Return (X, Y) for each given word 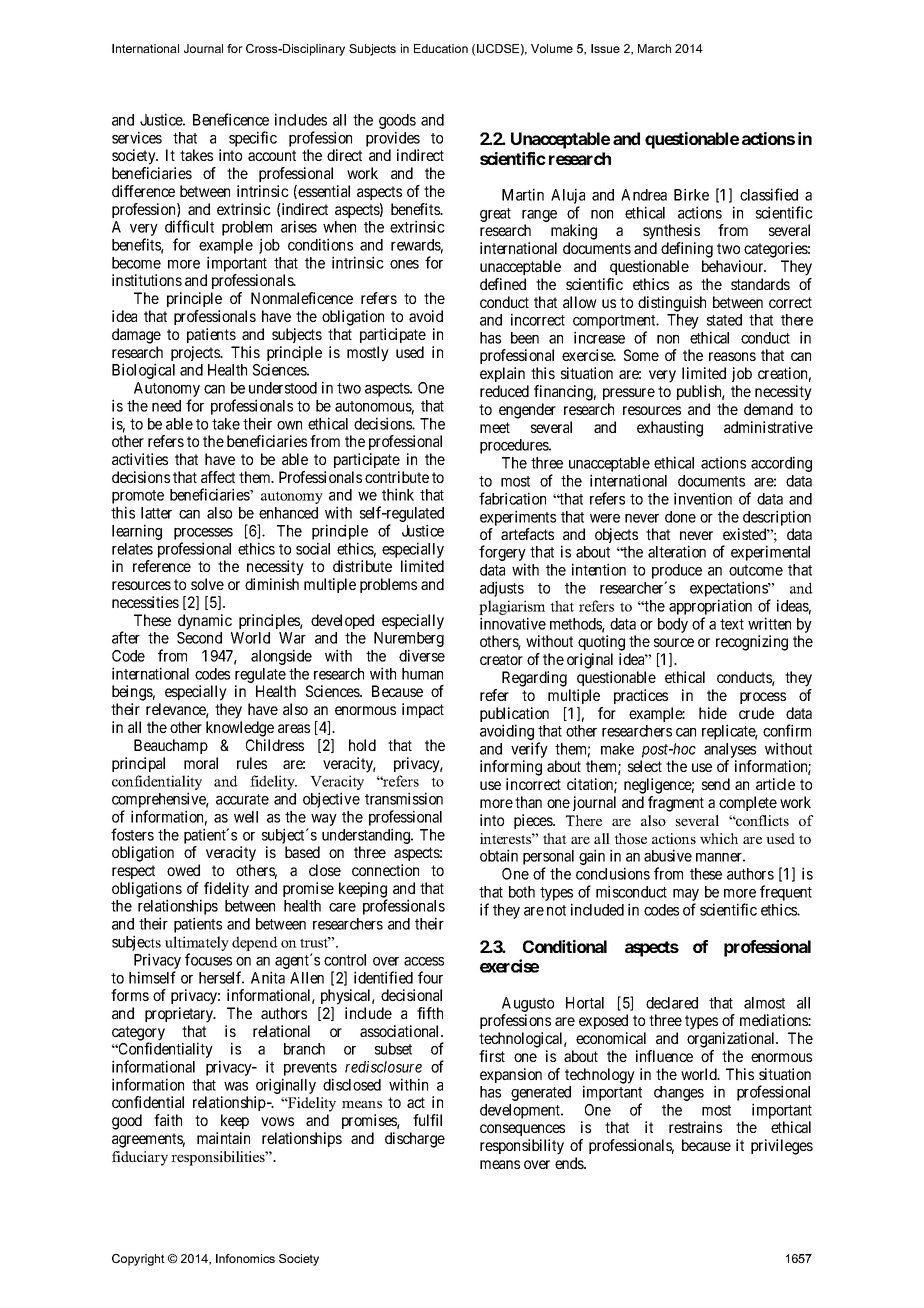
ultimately (197, 945)
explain (502, 374)
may (686, 896)
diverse (422, 655)
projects (196, 353)
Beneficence (231, 119)
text (732, 624)
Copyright (138, 1260)
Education (441, 48)
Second (199, 638)
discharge (415, 1140)
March (654, 48)
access (424, 961)
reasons (732, 356)
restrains (695, 1127)
